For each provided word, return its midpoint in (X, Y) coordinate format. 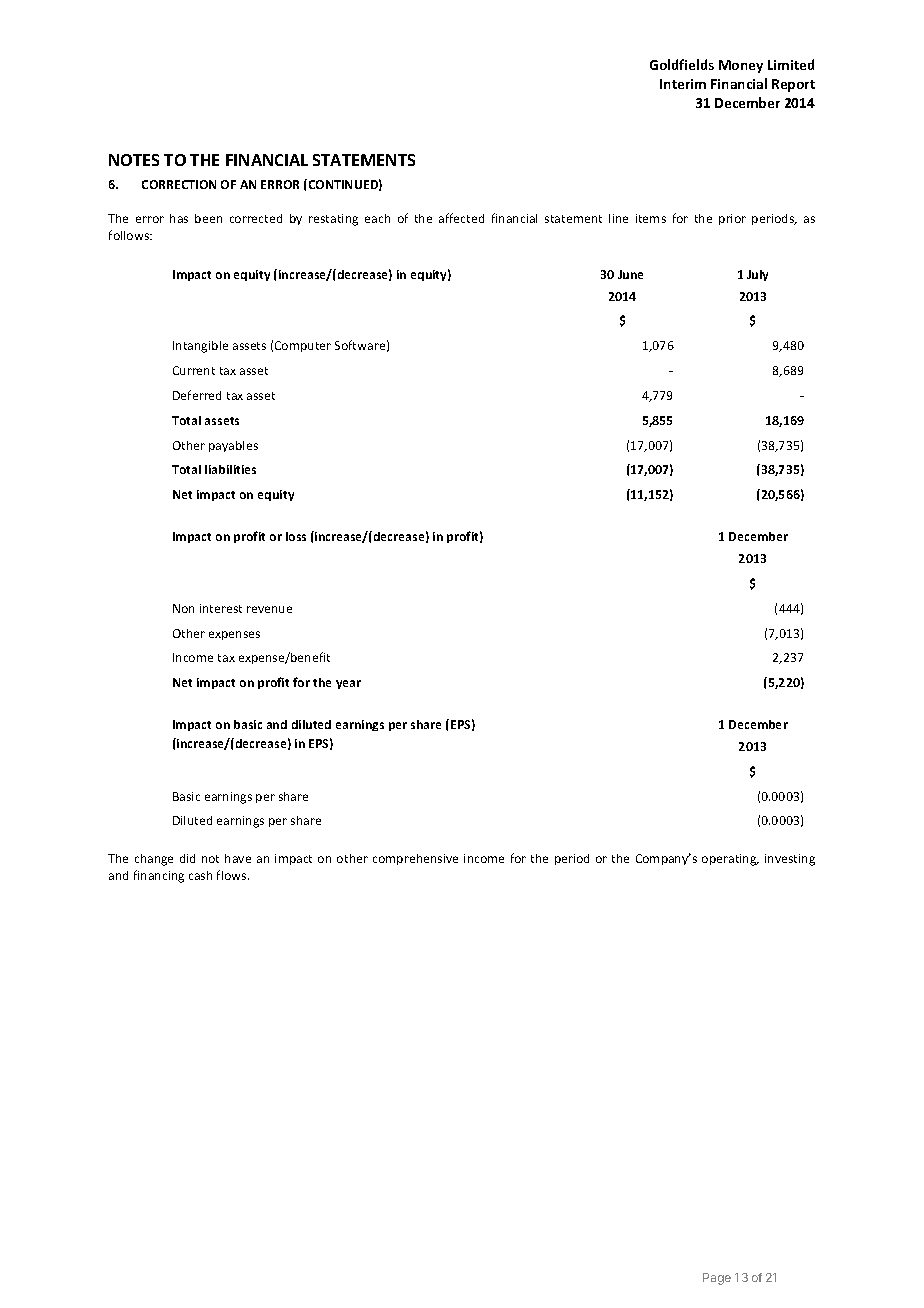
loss (296, 536)
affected (461, 218)
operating (730, 860)
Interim (683, 84)
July (757, 275)
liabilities (230, 469)
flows (233, 875)
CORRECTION (179, 184)
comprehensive (415, 859)
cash (200, 875)
